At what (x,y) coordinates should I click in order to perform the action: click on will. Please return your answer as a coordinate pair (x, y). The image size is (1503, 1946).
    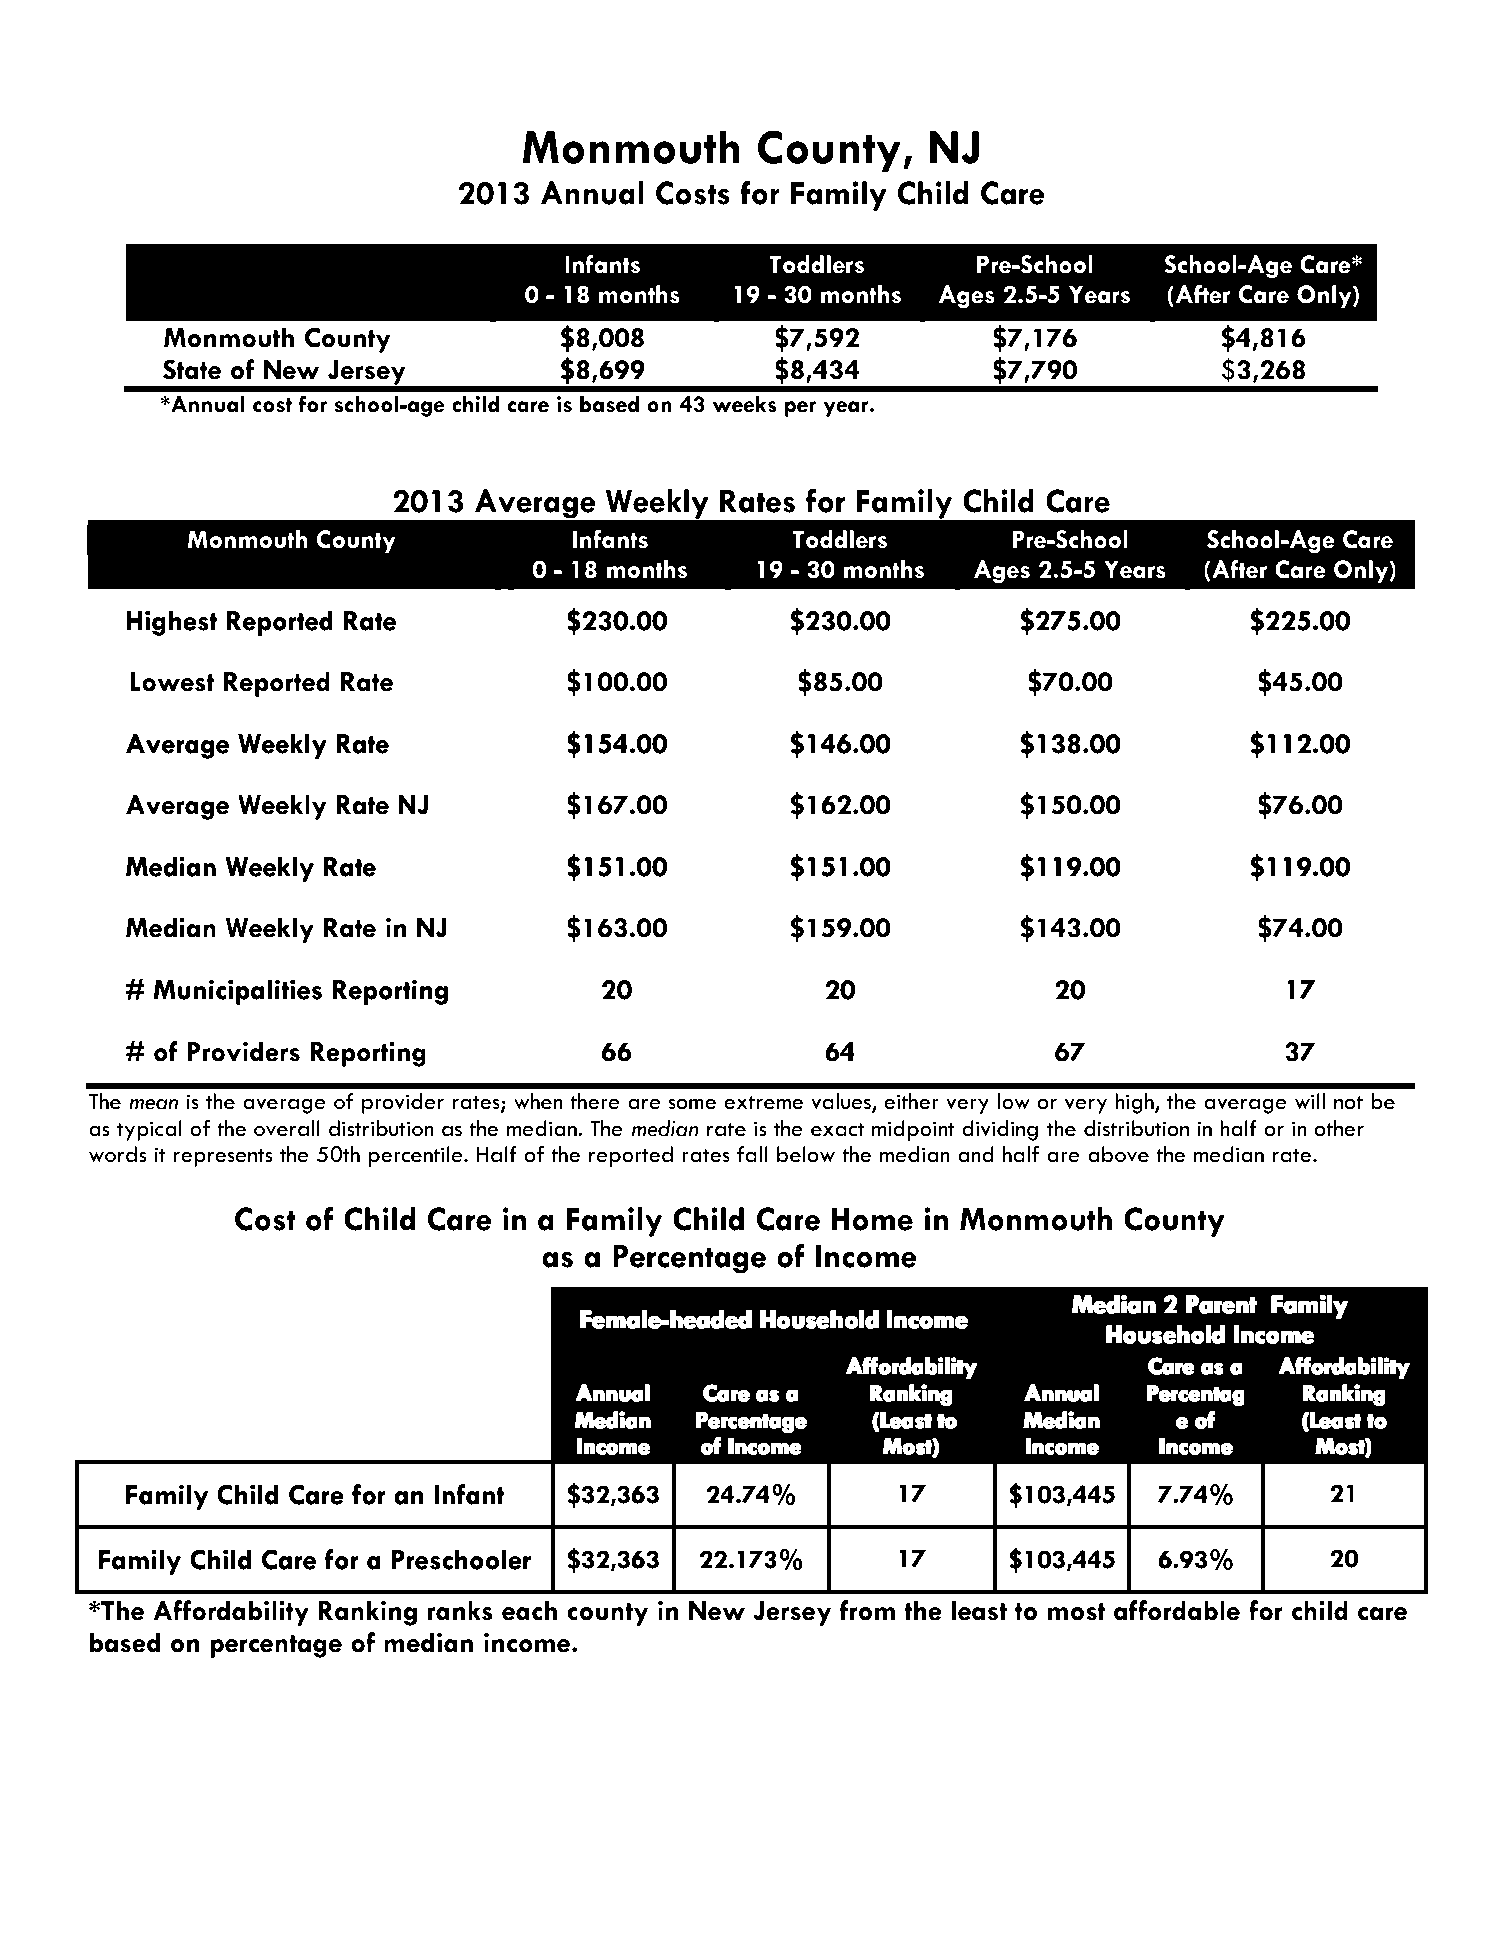
    Looking at the image, I should click on (1310, 1101).
